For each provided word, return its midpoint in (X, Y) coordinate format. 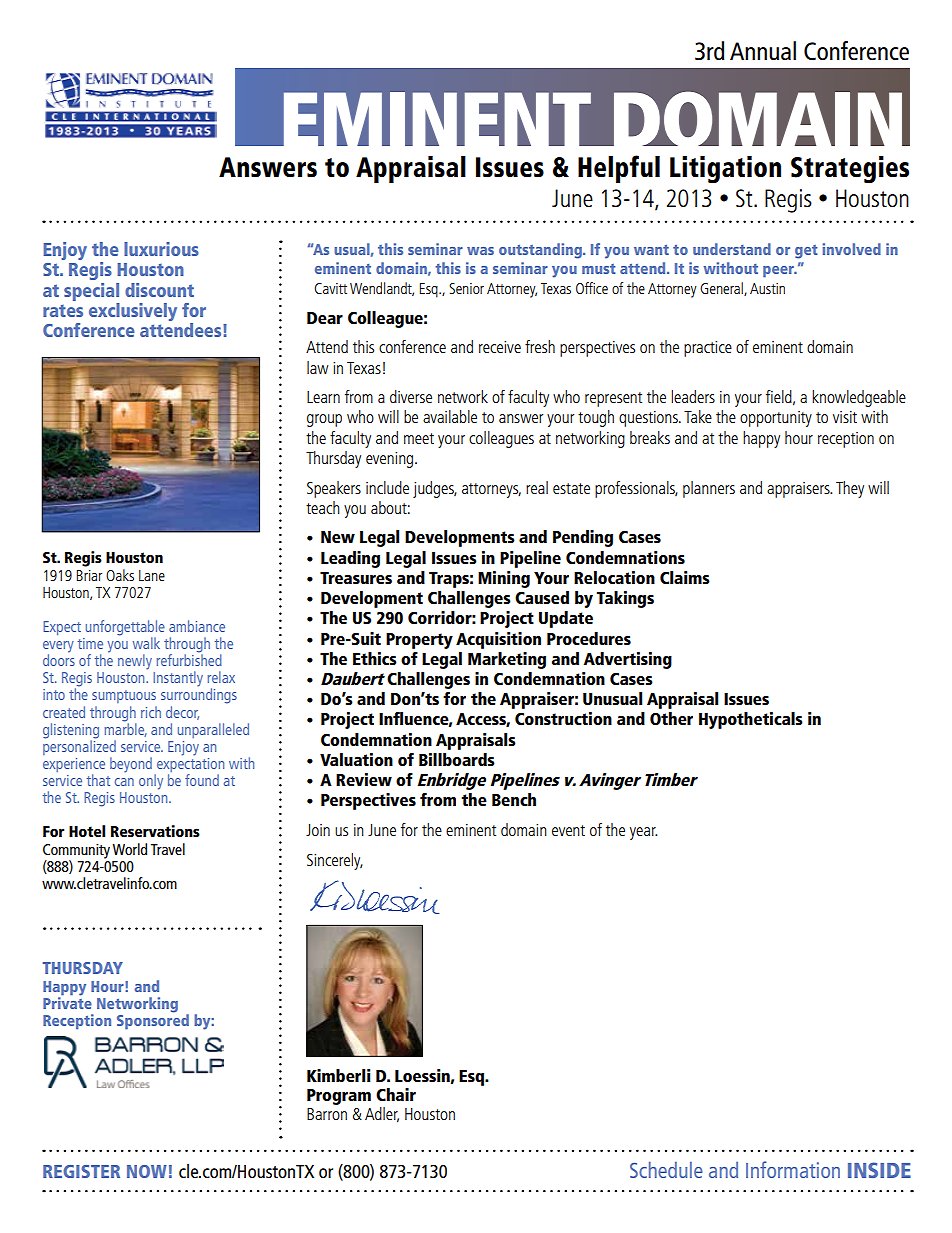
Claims (685, 578)
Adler (382, 1114)
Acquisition (498, 640)
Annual (763, 50)
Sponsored (153, 1021)
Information (793, 1169)
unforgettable (125, 629)
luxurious (161, 249)
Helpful (619, 169)
